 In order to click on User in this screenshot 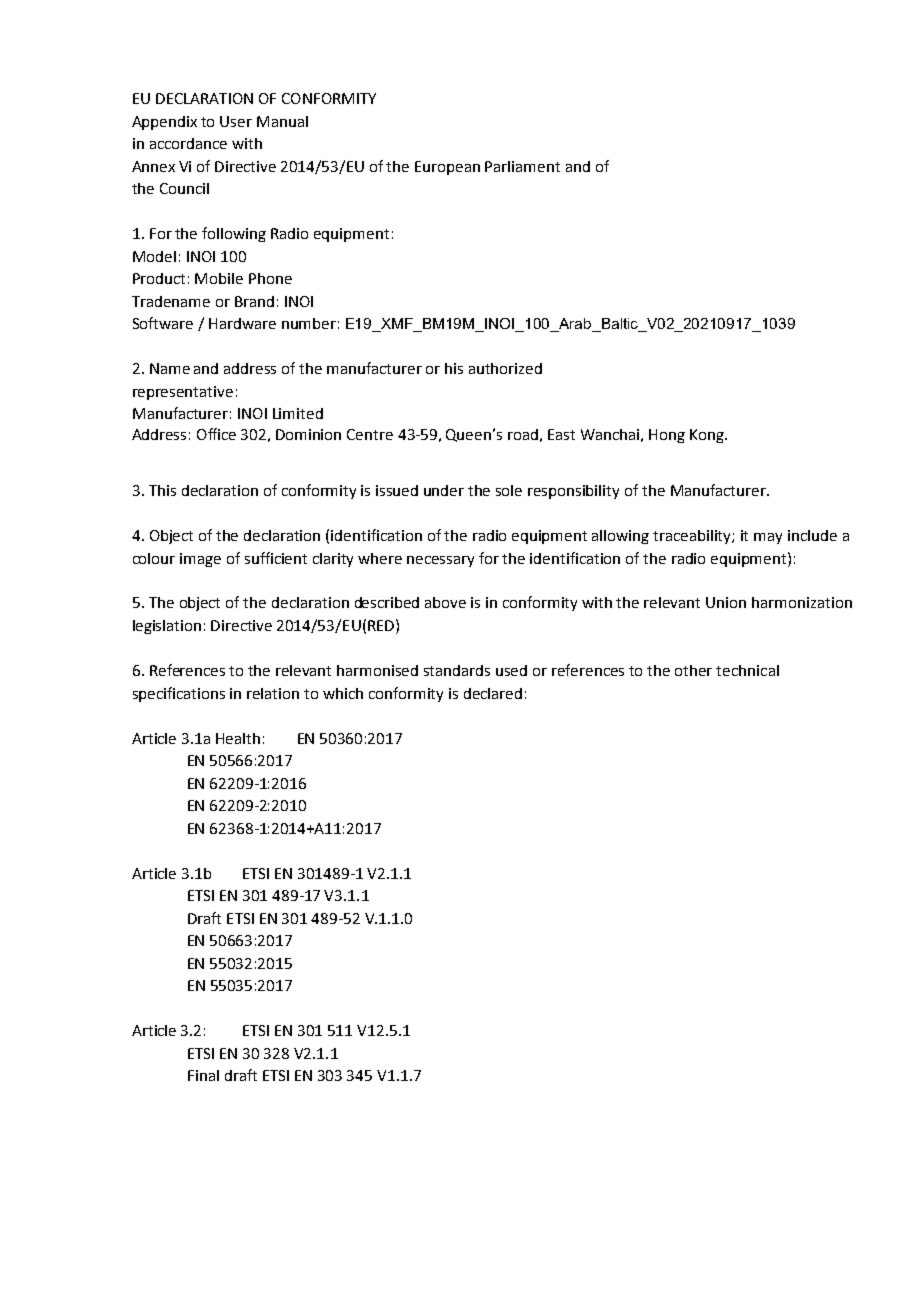, I will do `click(236, 121)`.
